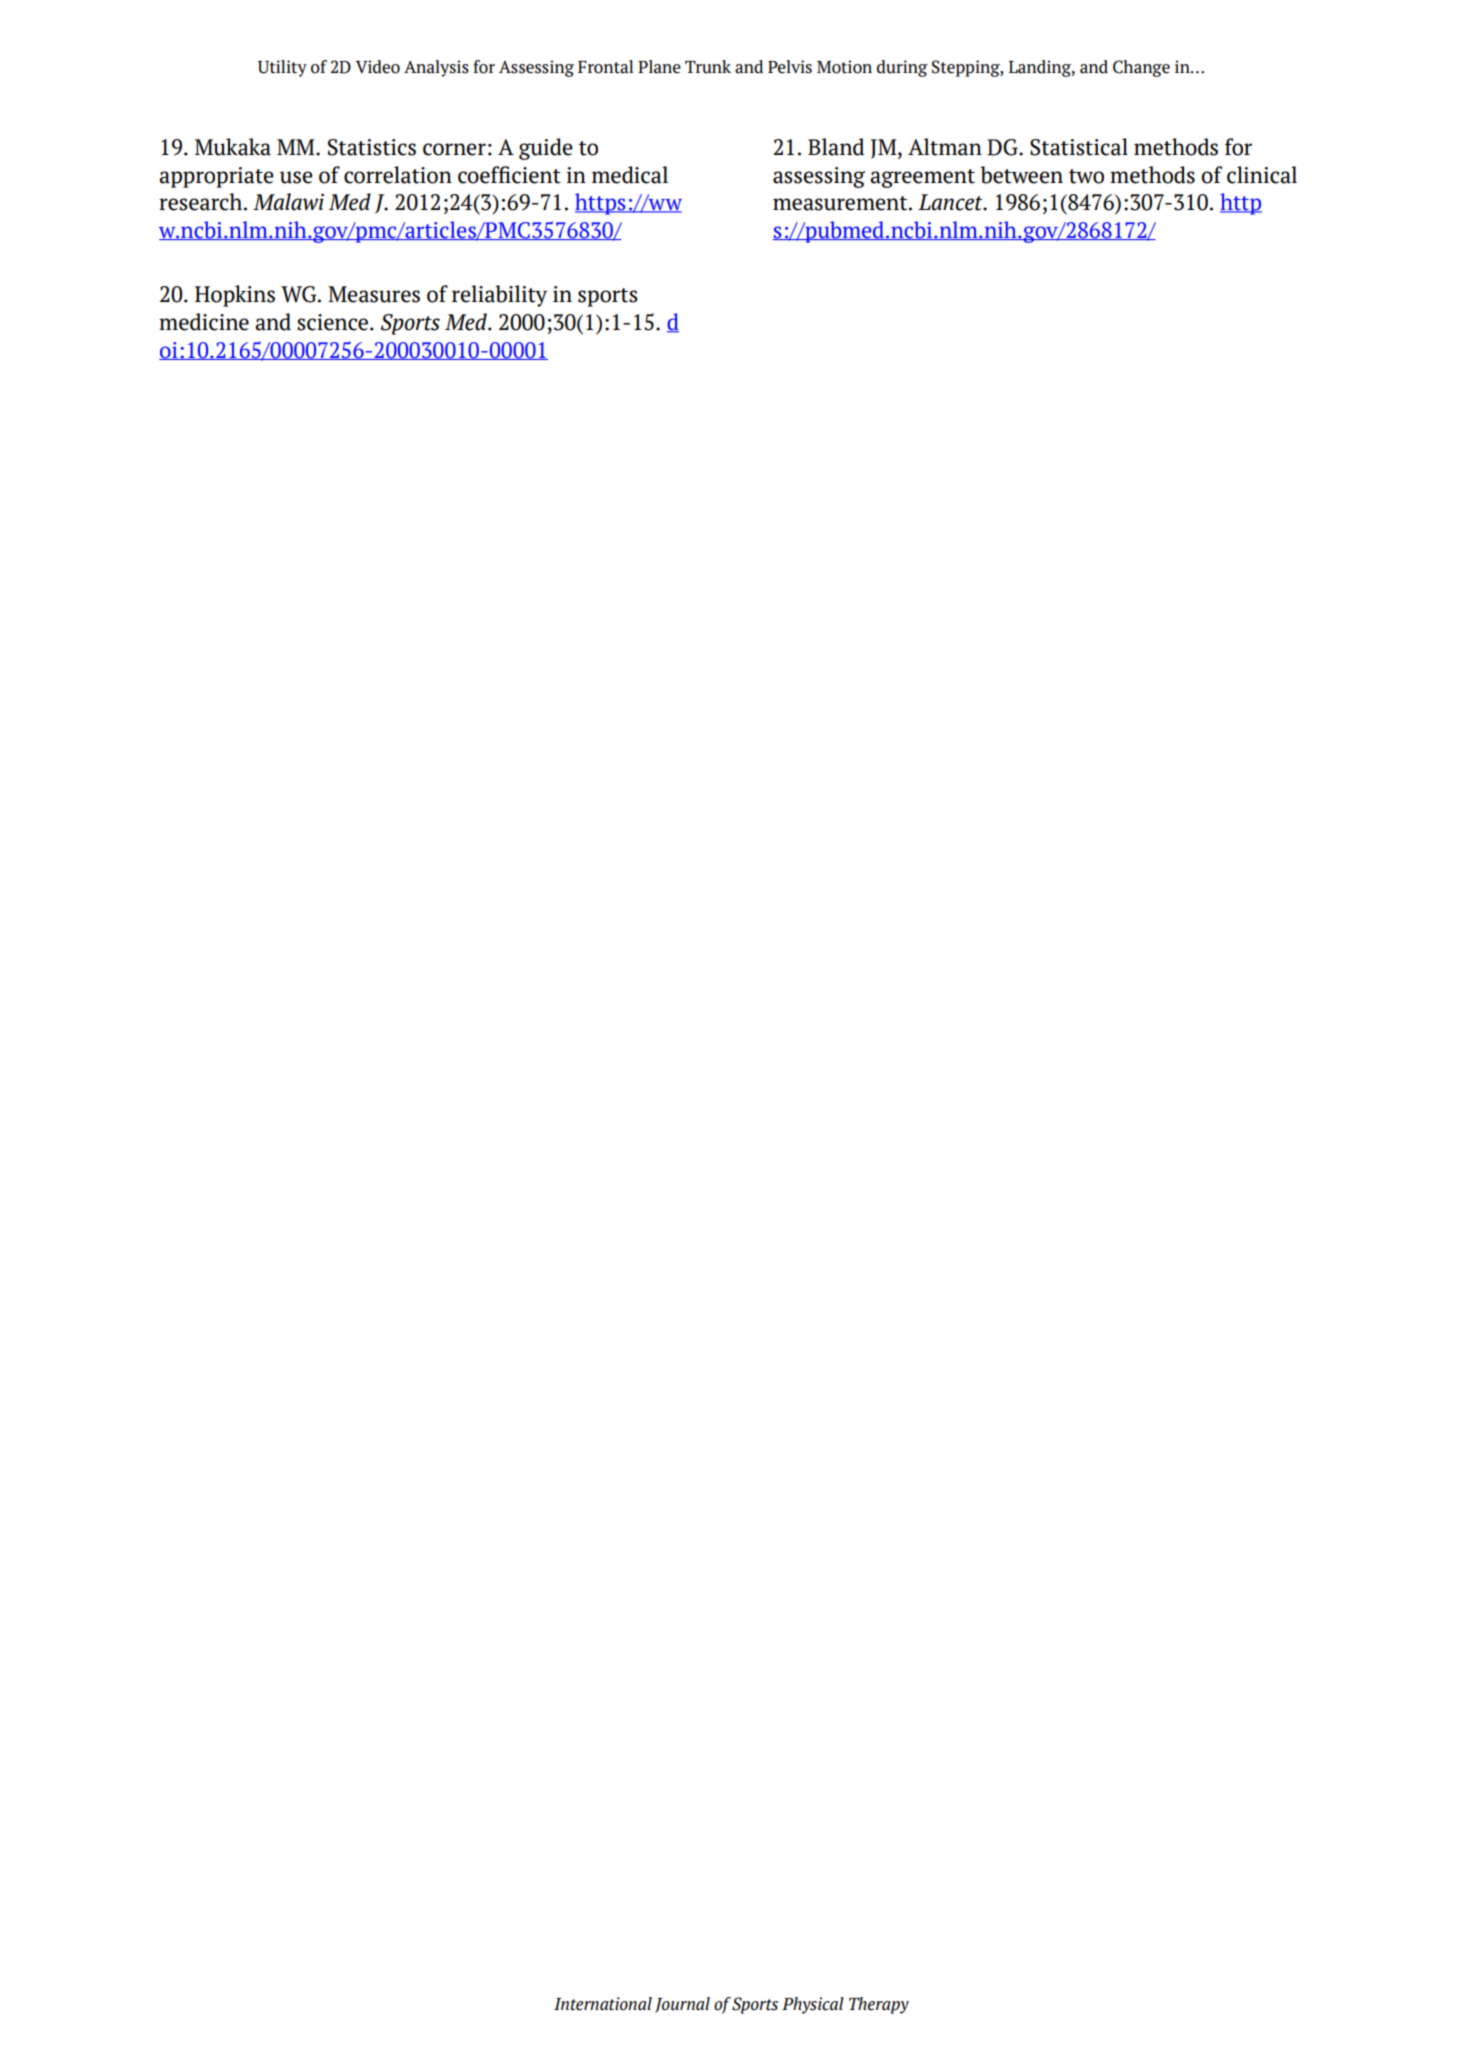 The height and width of the screenshot is (2070, 1463). Describe the element at coordinates (235, 296) in the screenshot. I see `Hopkins` at that location.
